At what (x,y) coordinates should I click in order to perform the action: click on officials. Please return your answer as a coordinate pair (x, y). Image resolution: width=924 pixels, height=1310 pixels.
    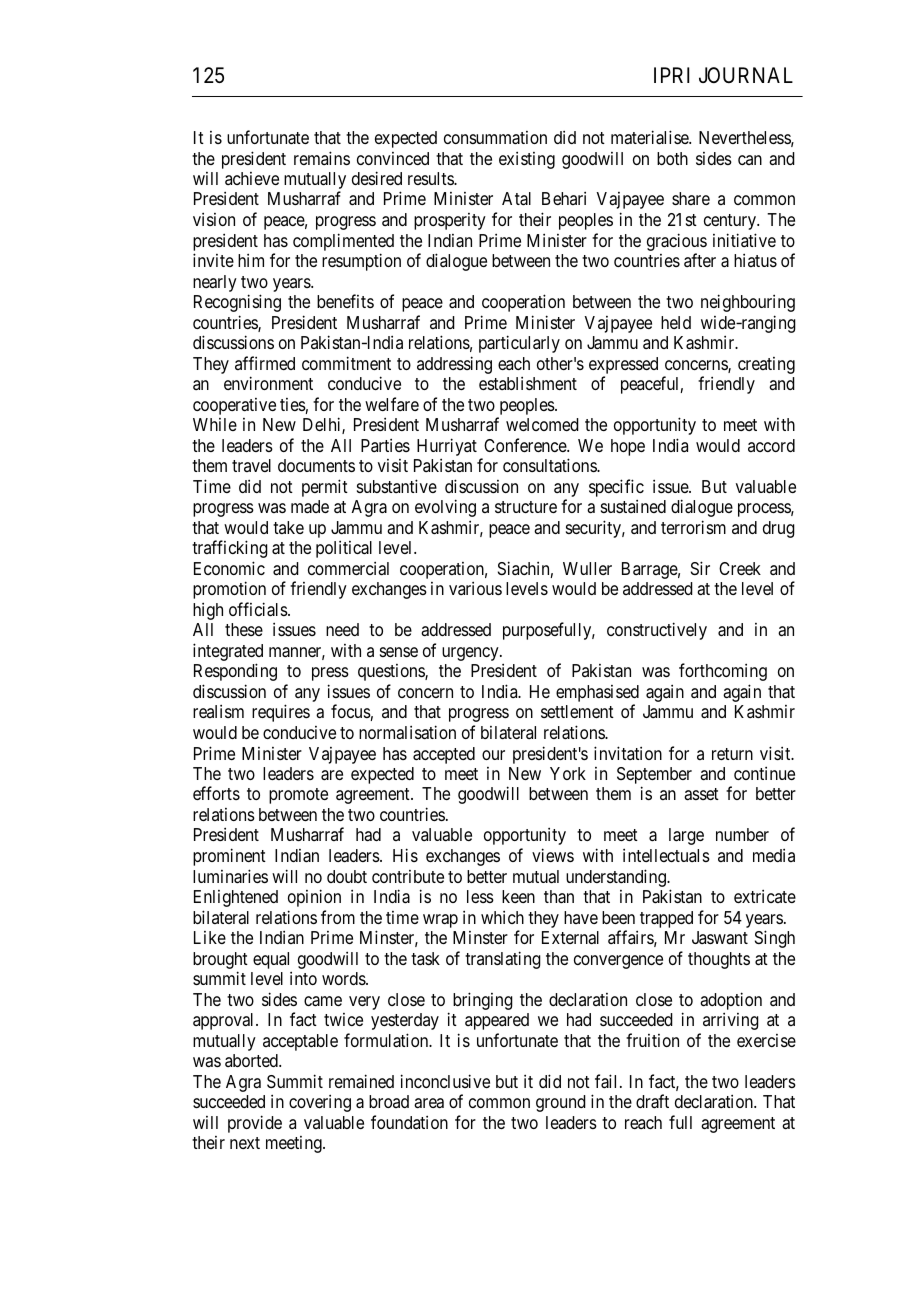
    Looking at the image, I should click on (259, 609).
